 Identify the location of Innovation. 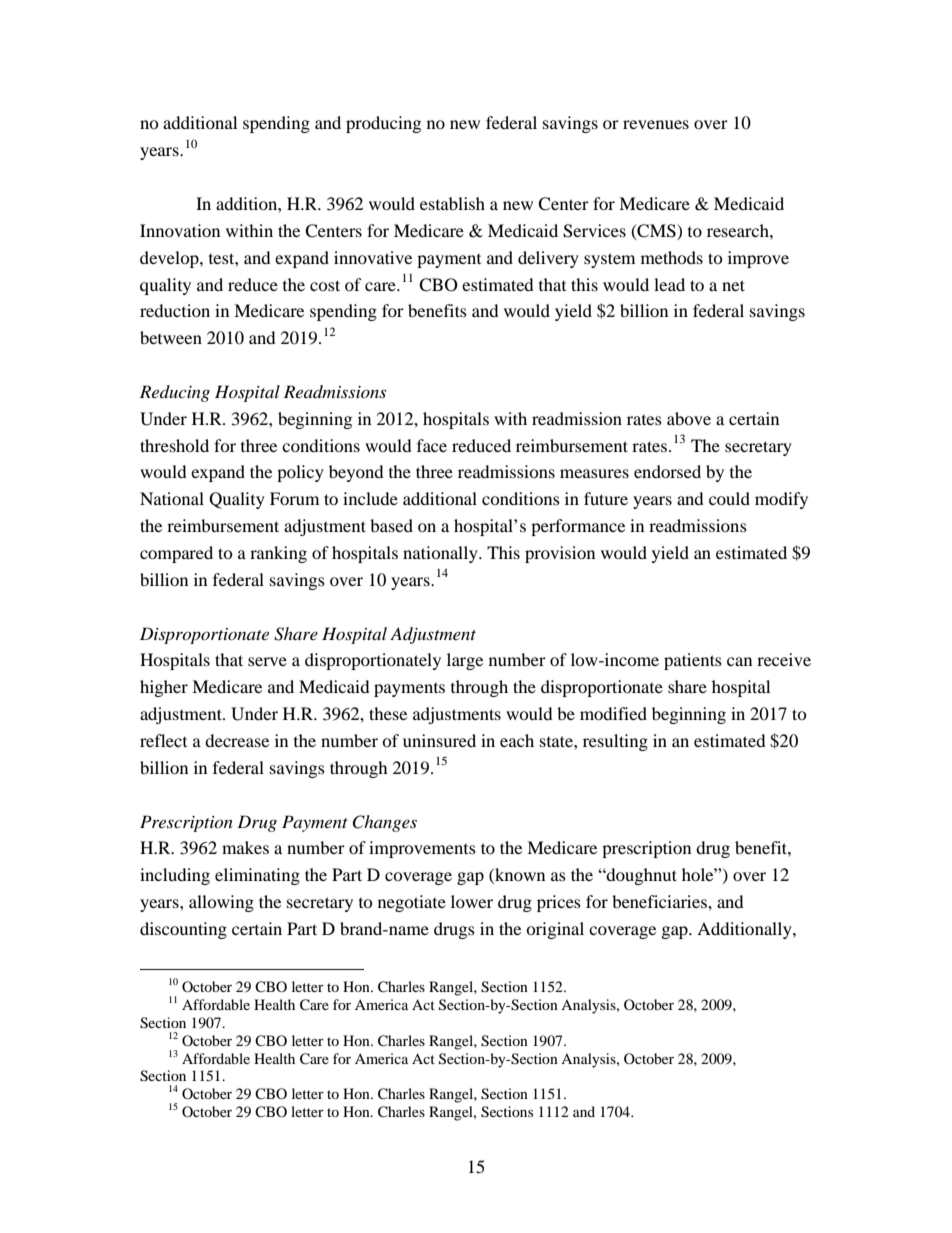
(180, 230).
